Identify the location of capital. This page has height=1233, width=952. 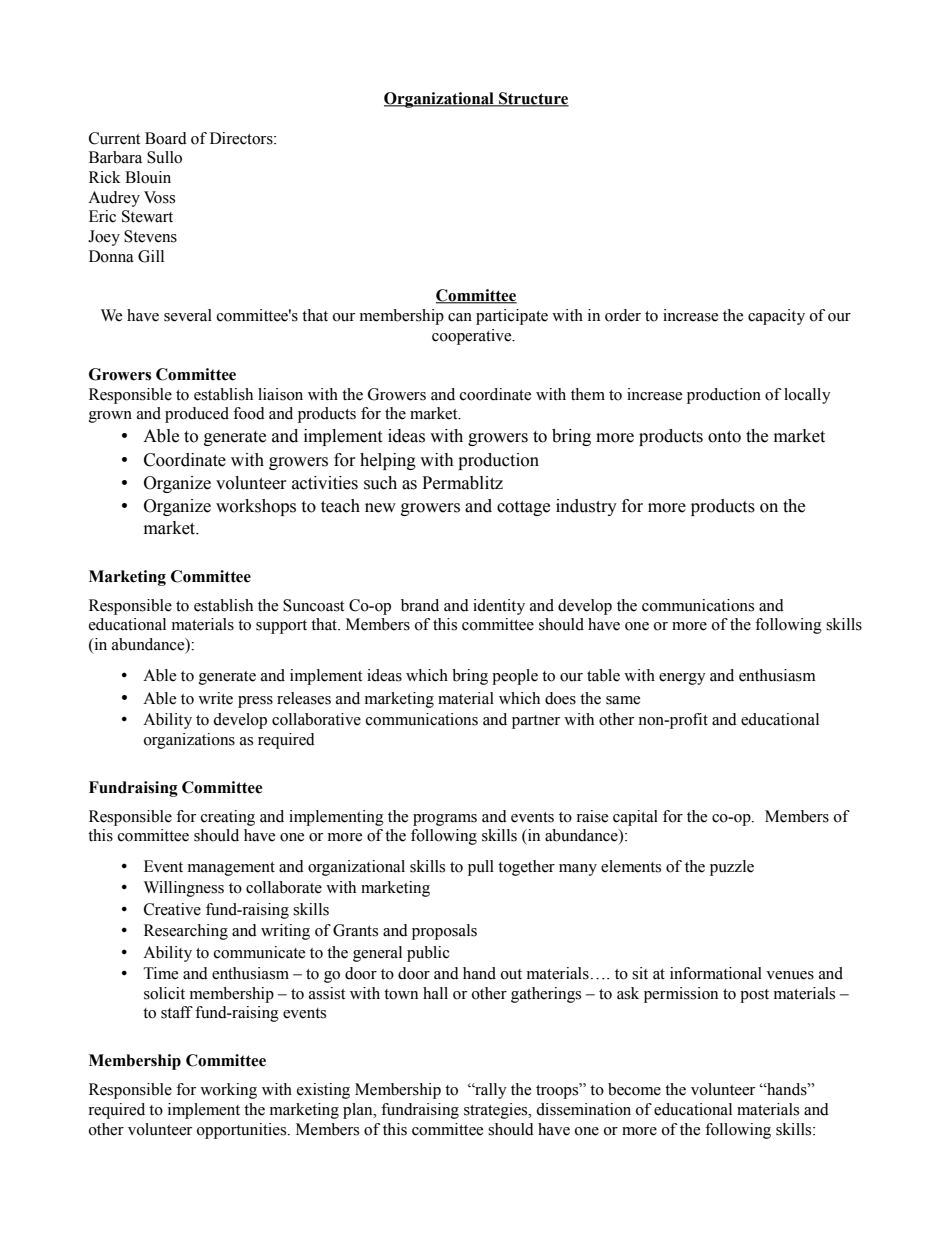
(635, 818).
